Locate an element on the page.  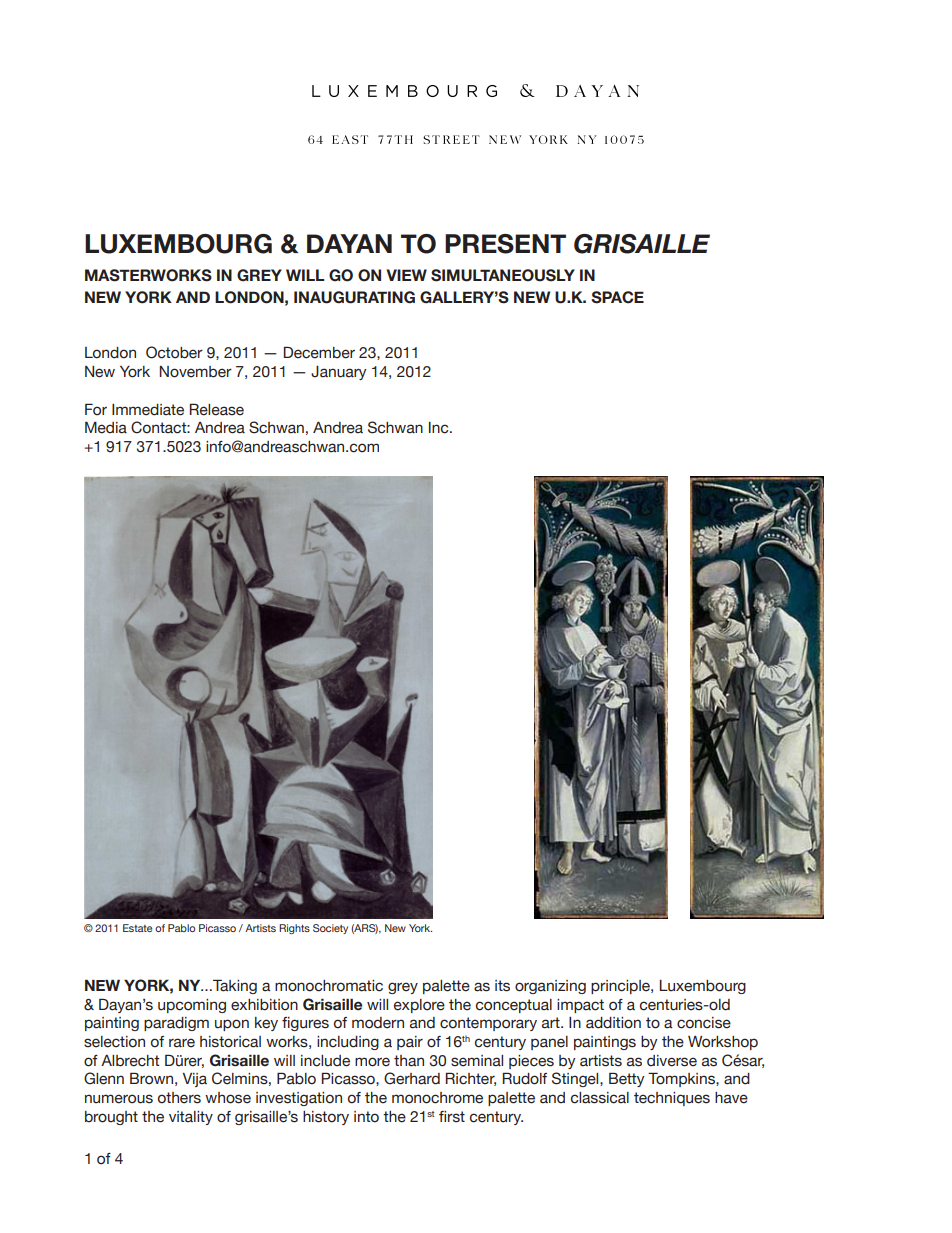
monochromatic is located at coordinates (329, 986).
